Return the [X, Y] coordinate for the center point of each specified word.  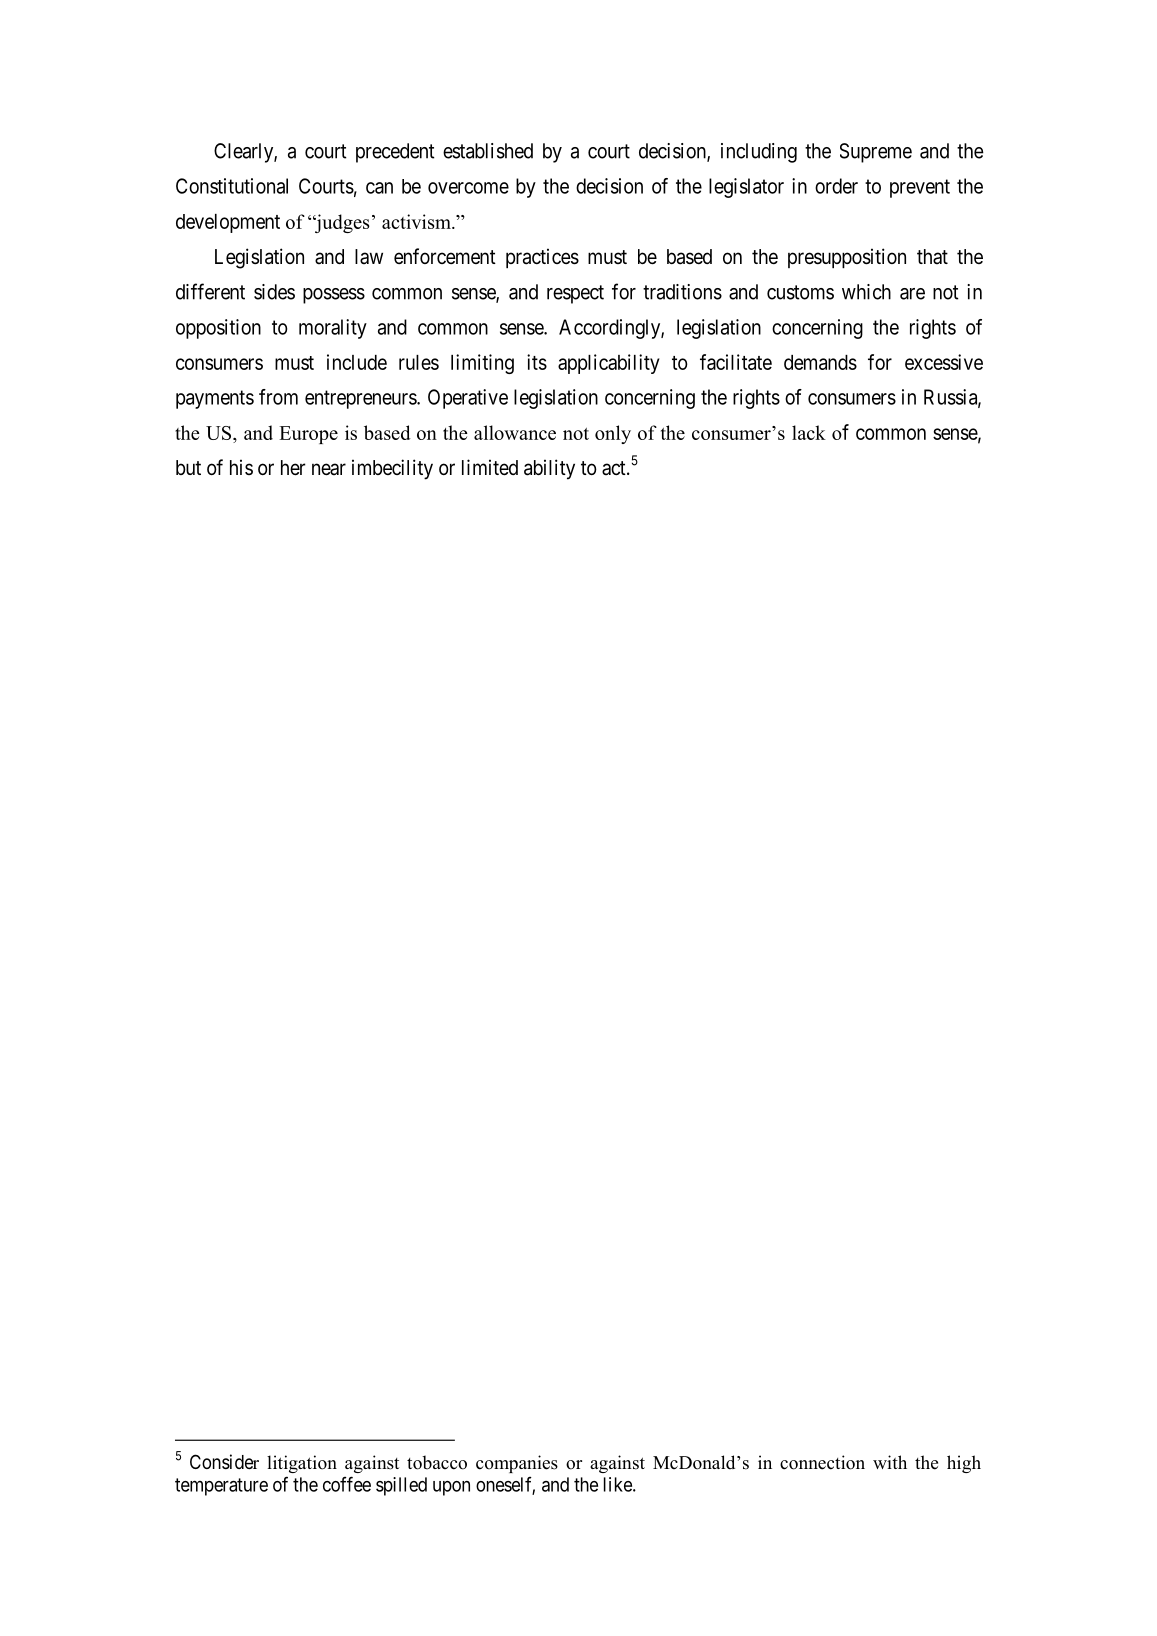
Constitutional [232, 186]
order [836, 186]
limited [490, 467]
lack [809, 432]
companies [517, 1464]
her [293, 468]
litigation [302, 1464]
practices [542, 258]
